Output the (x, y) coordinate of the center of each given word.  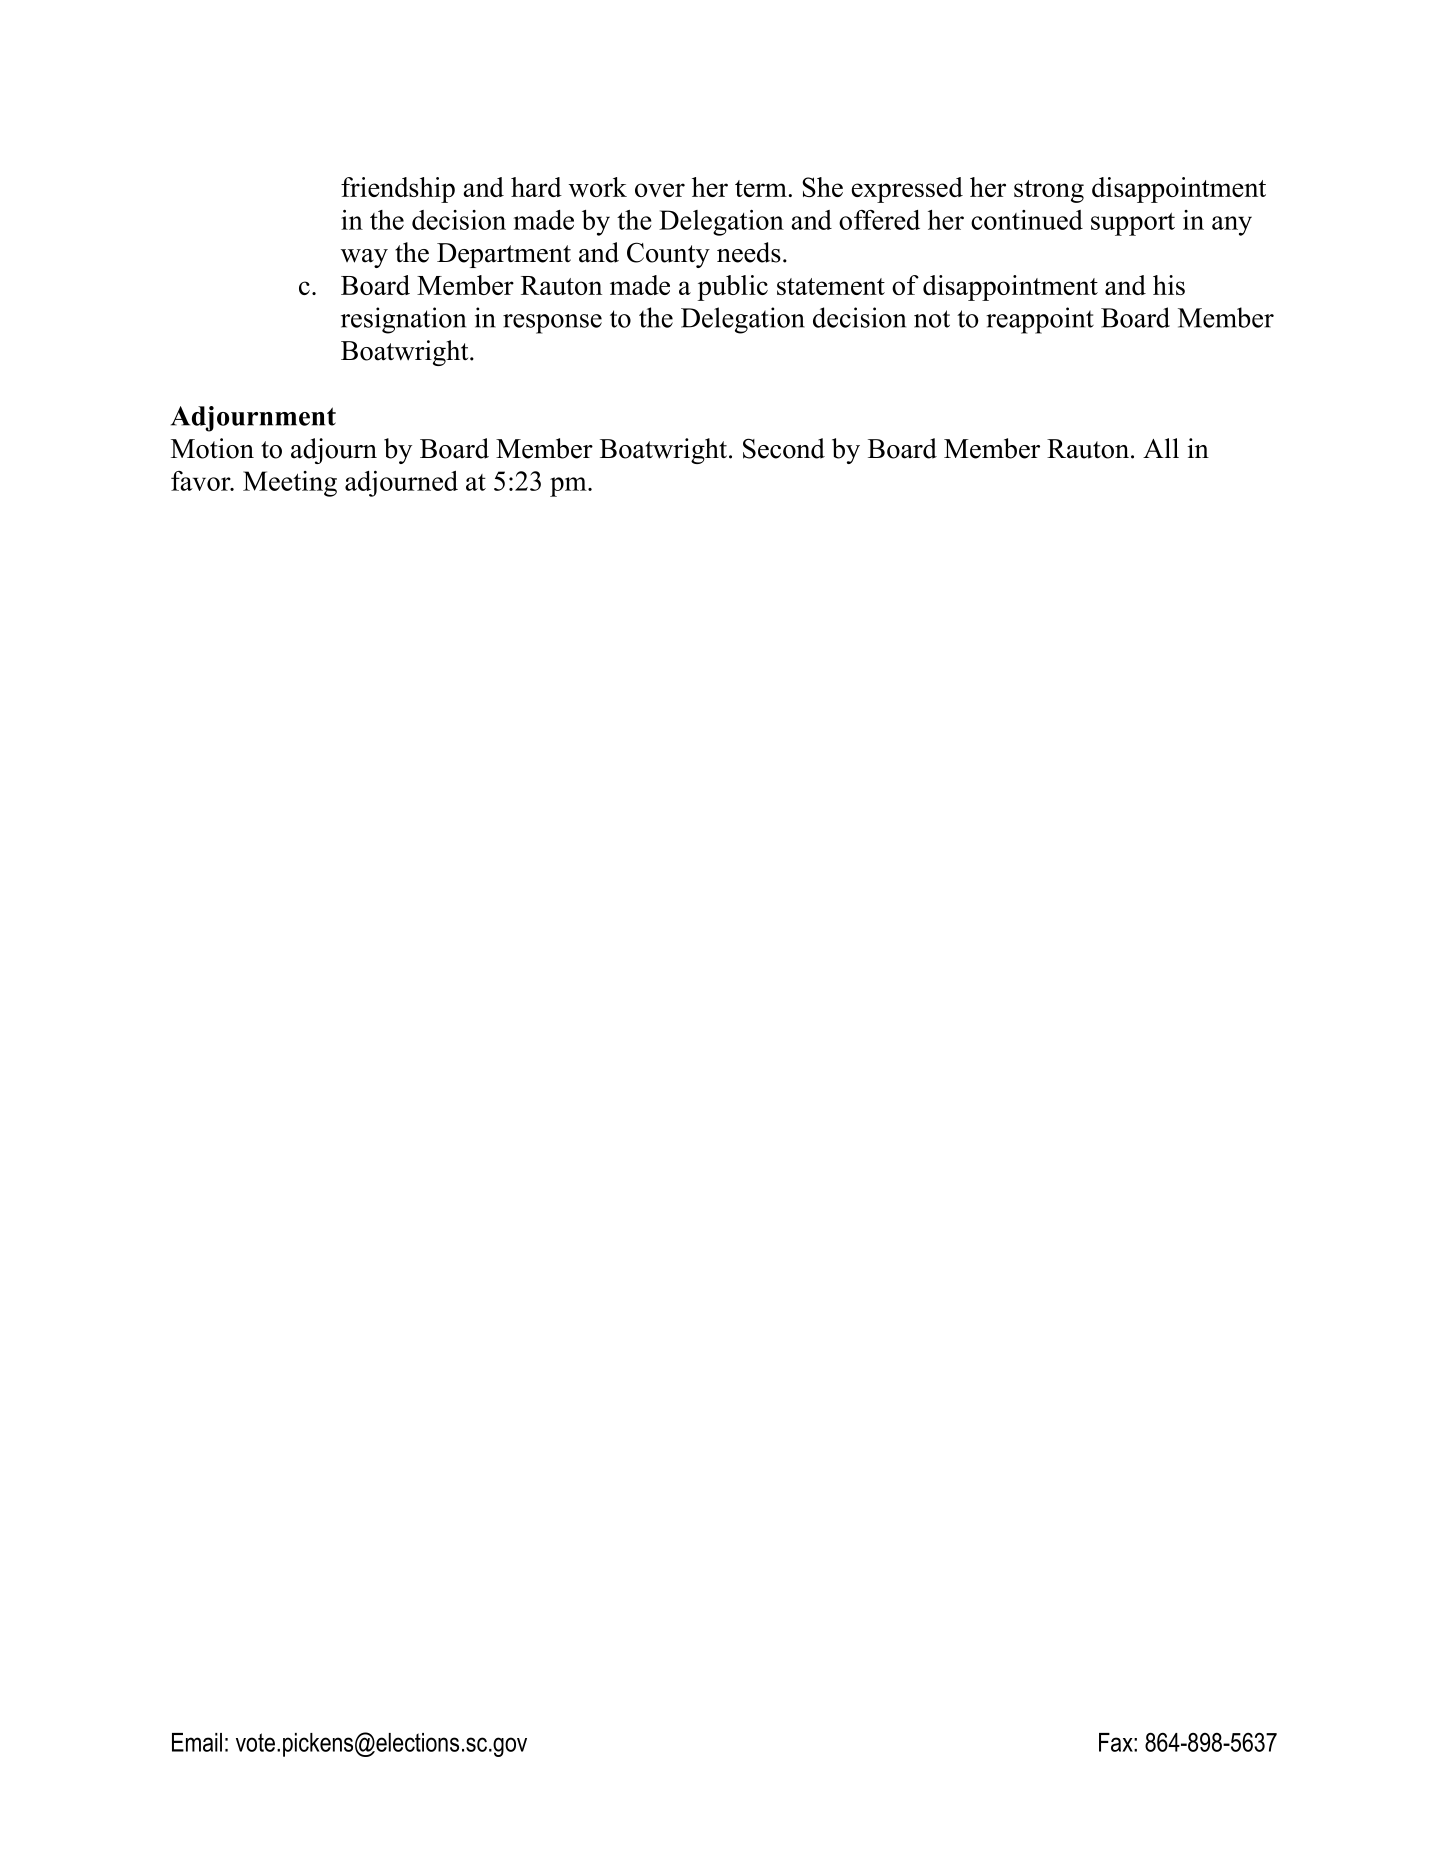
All (1161, 448)
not (932, 319)
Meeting (290, 484)
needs (749, 252)
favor (202, 481)
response (552, 324)
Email (197, 1742)
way (364, 258)
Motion (212, 448)
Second (784, 448)
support (1133, 224)
